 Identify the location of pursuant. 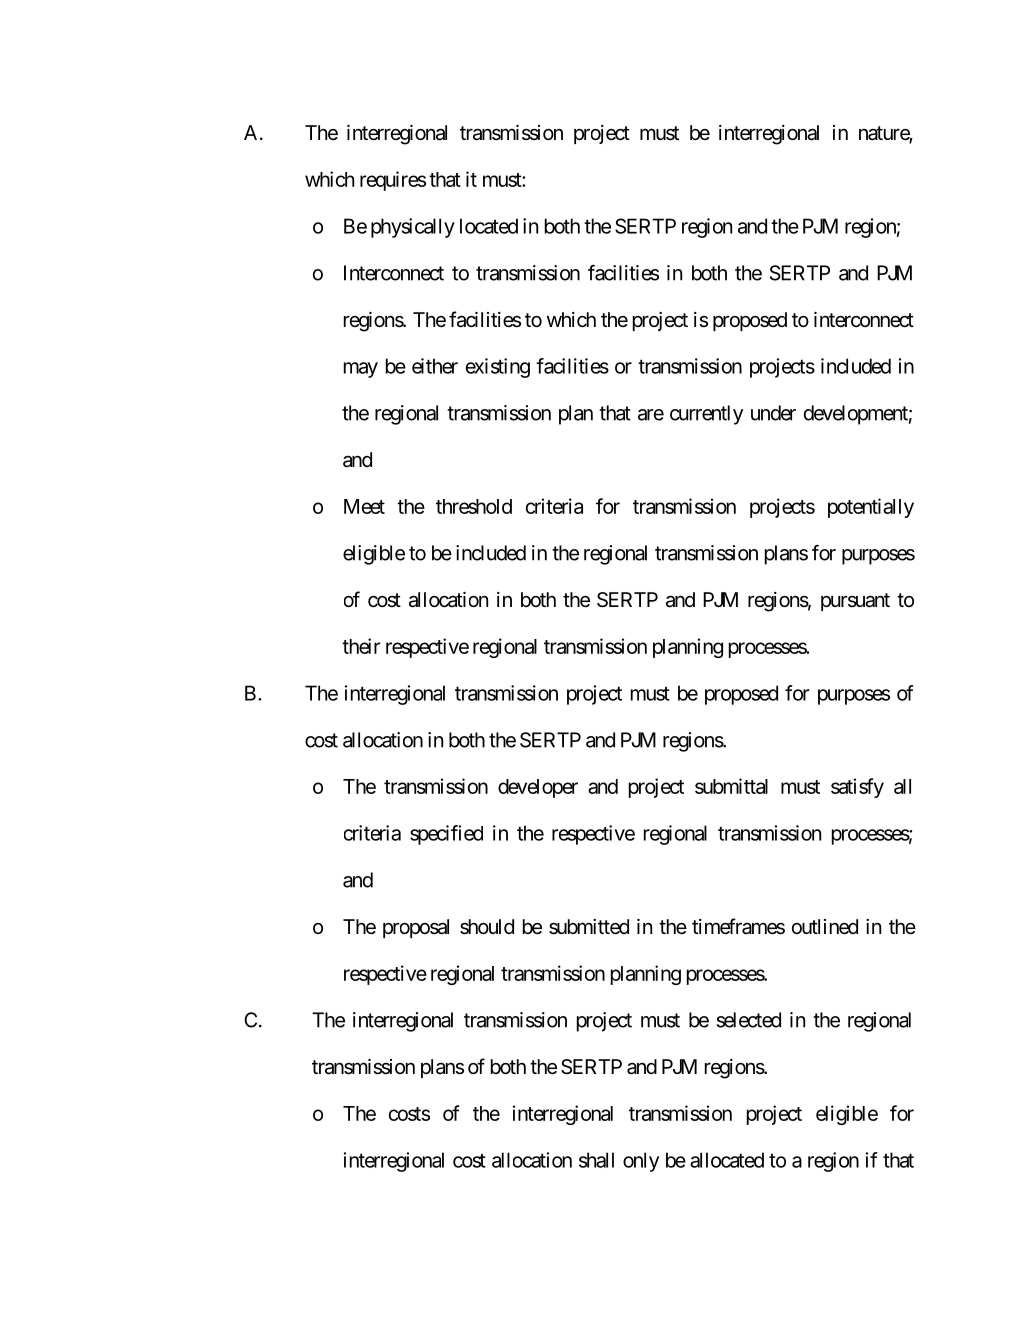
(855, 602).
